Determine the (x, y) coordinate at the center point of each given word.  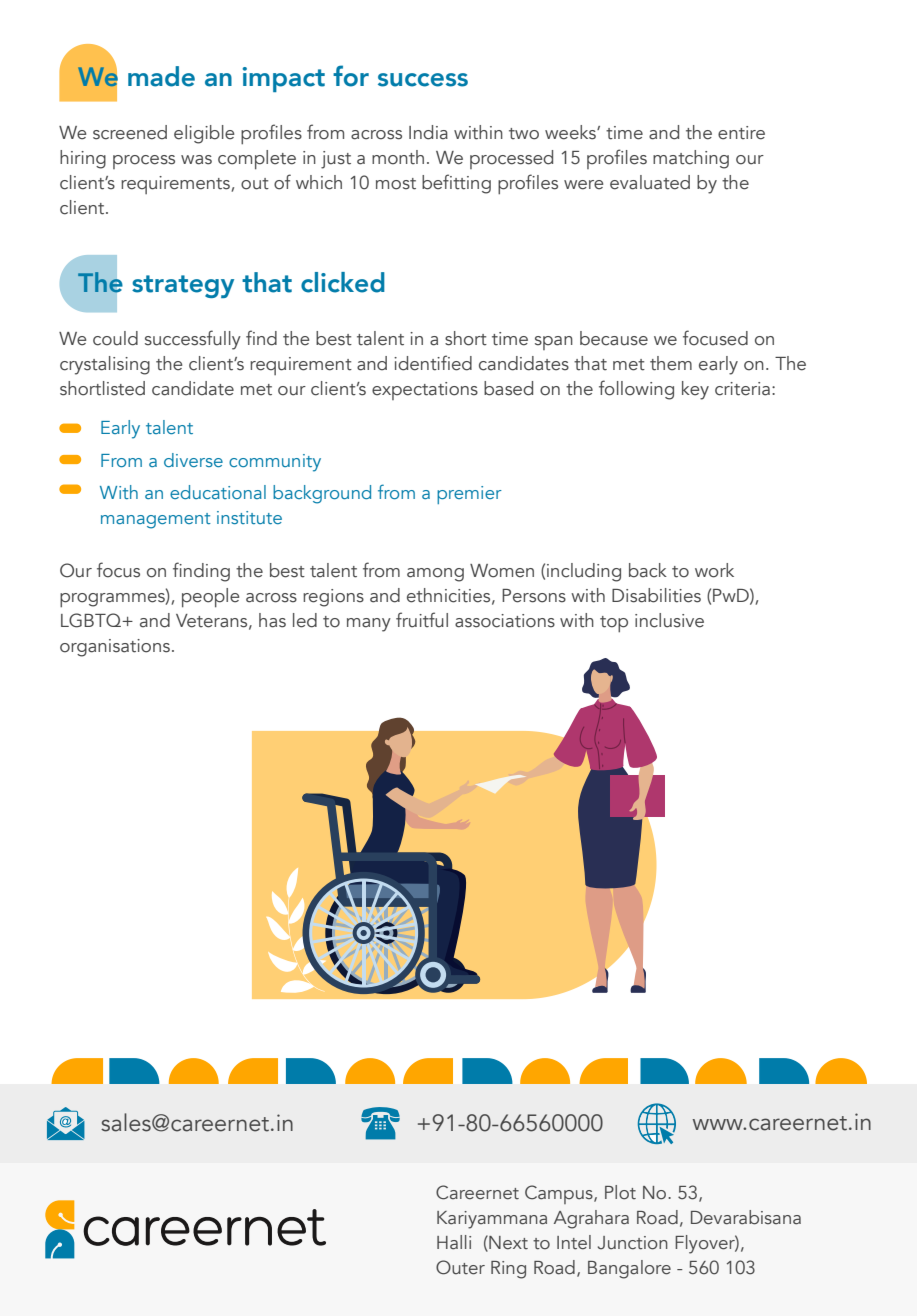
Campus (560, 1194)
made (161, 76)
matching (691, 159)
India (428, 132)
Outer (460, 1267)
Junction (633, 1243)
